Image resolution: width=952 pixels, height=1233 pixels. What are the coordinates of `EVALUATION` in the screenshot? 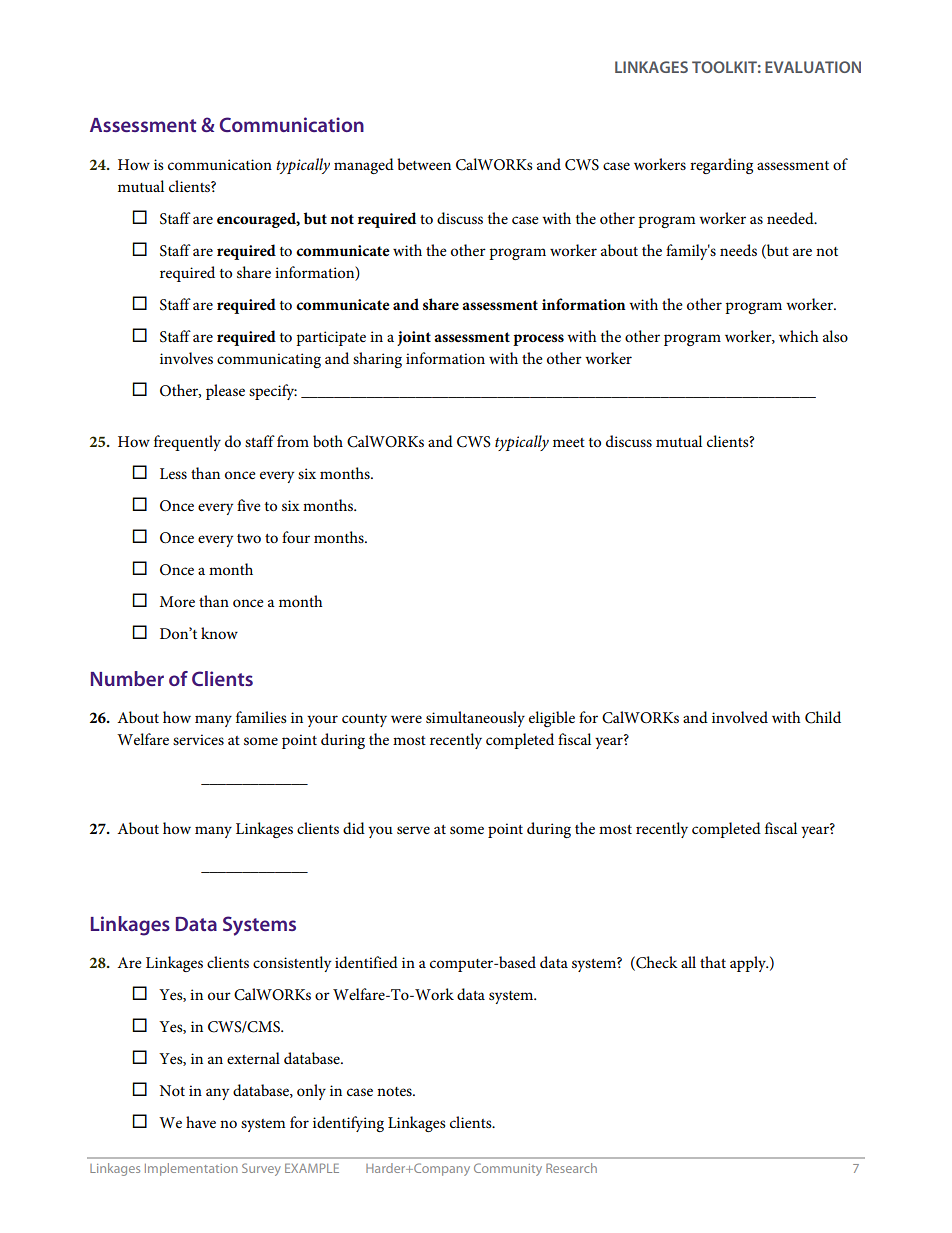 It's located at (813, 67).
